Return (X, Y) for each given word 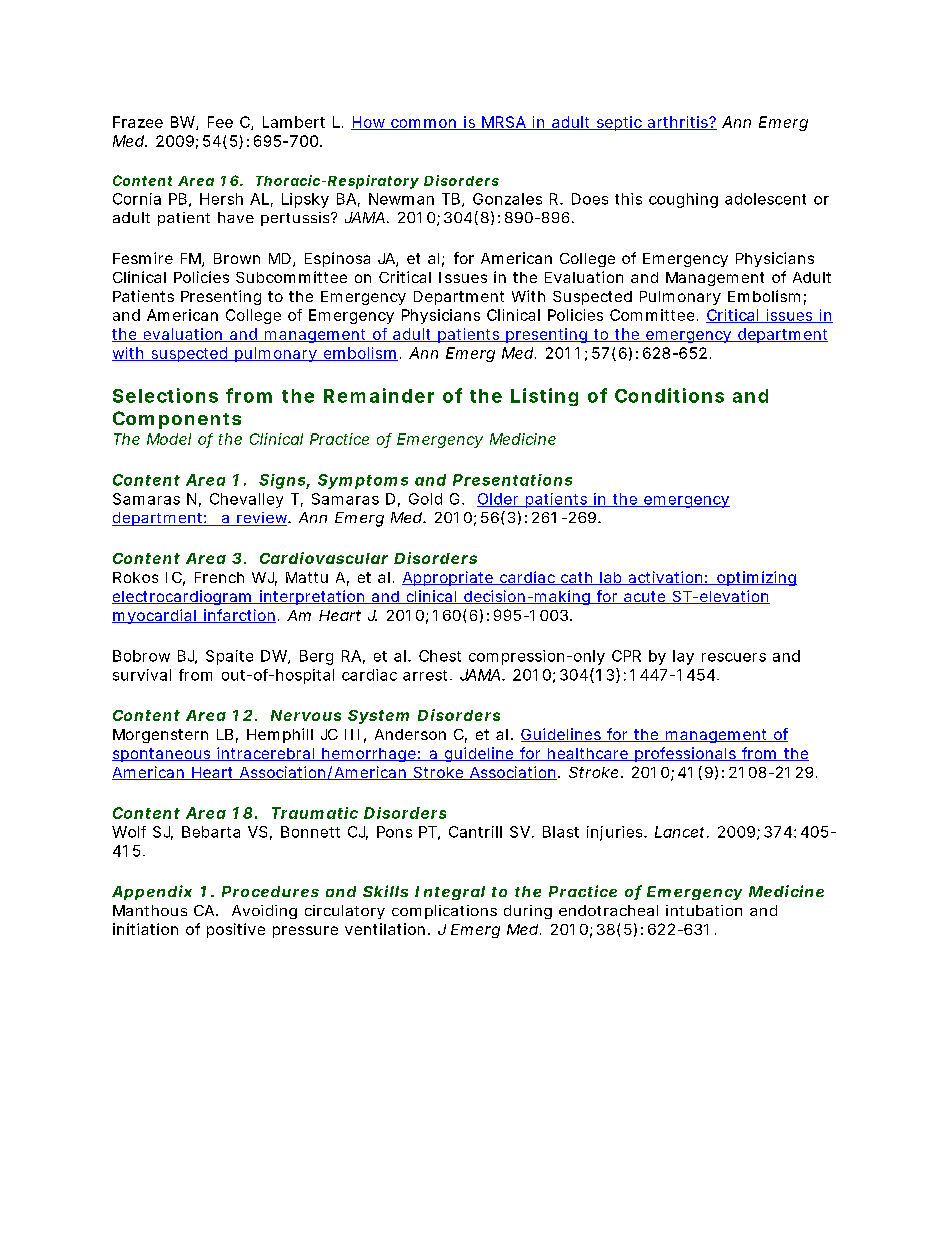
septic (619, 123)
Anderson (410, 734)
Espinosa (337, 259)
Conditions (669, 395)
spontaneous (162, 755)
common (424, 124)
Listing (544, 397)
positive (236, 930)
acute (645, 597)
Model (169, 439)
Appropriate (448, 578)
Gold (425, 499)
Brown (237, 258)
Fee (220, 122)
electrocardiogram (183, 597)
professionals (686, 754)
